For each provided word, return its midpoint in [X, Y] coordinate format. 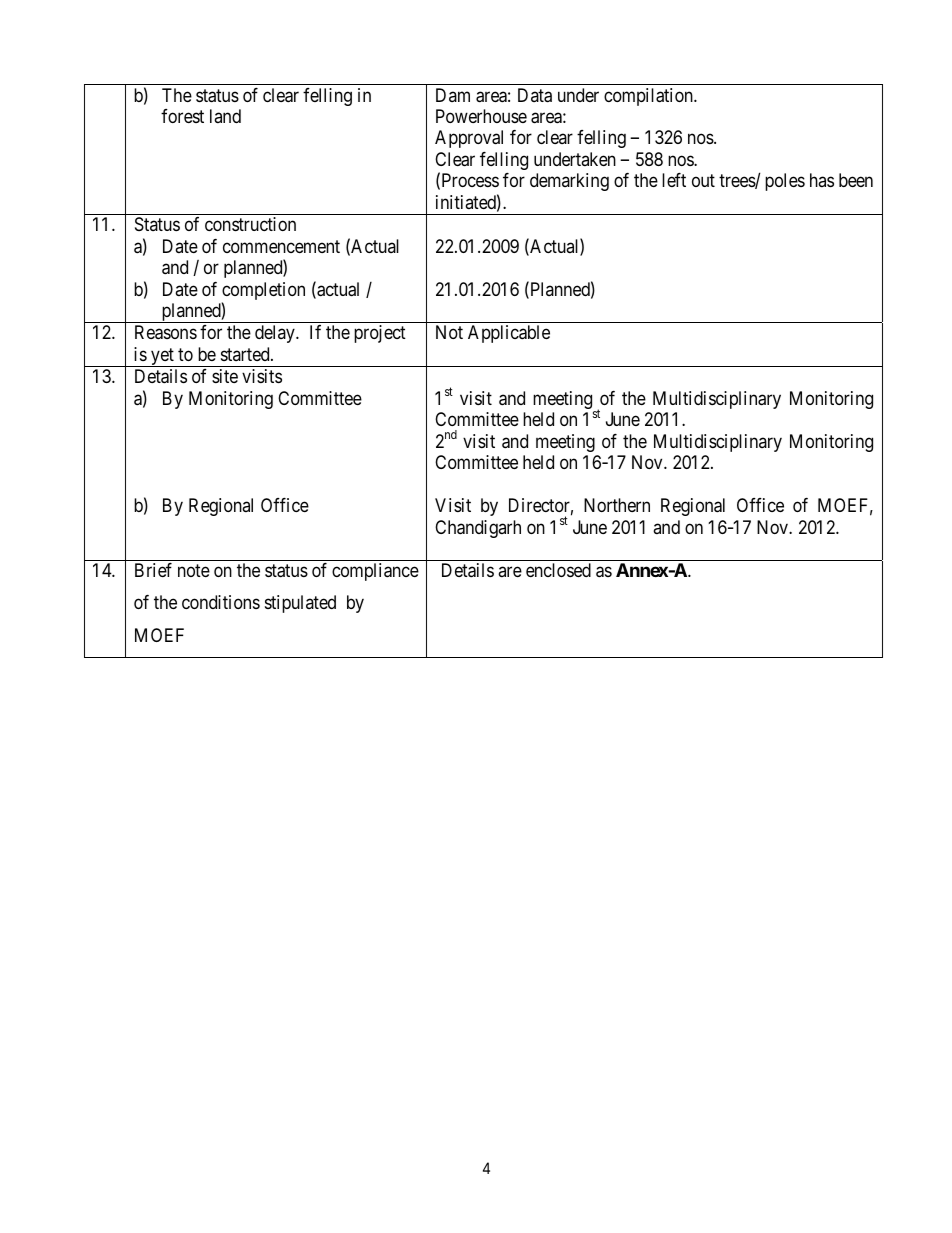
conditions [221, 602]
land [225, 116]
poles [785, 182]
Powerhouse [481, 116]
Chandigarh [478, 529]
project [380, 334]
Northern [617, 505]
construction [250, 224]
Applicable [509, 334]
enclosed [558, 570]
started [246, 354]
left [674, 180]
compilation [649, 97]
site [225, 376]
